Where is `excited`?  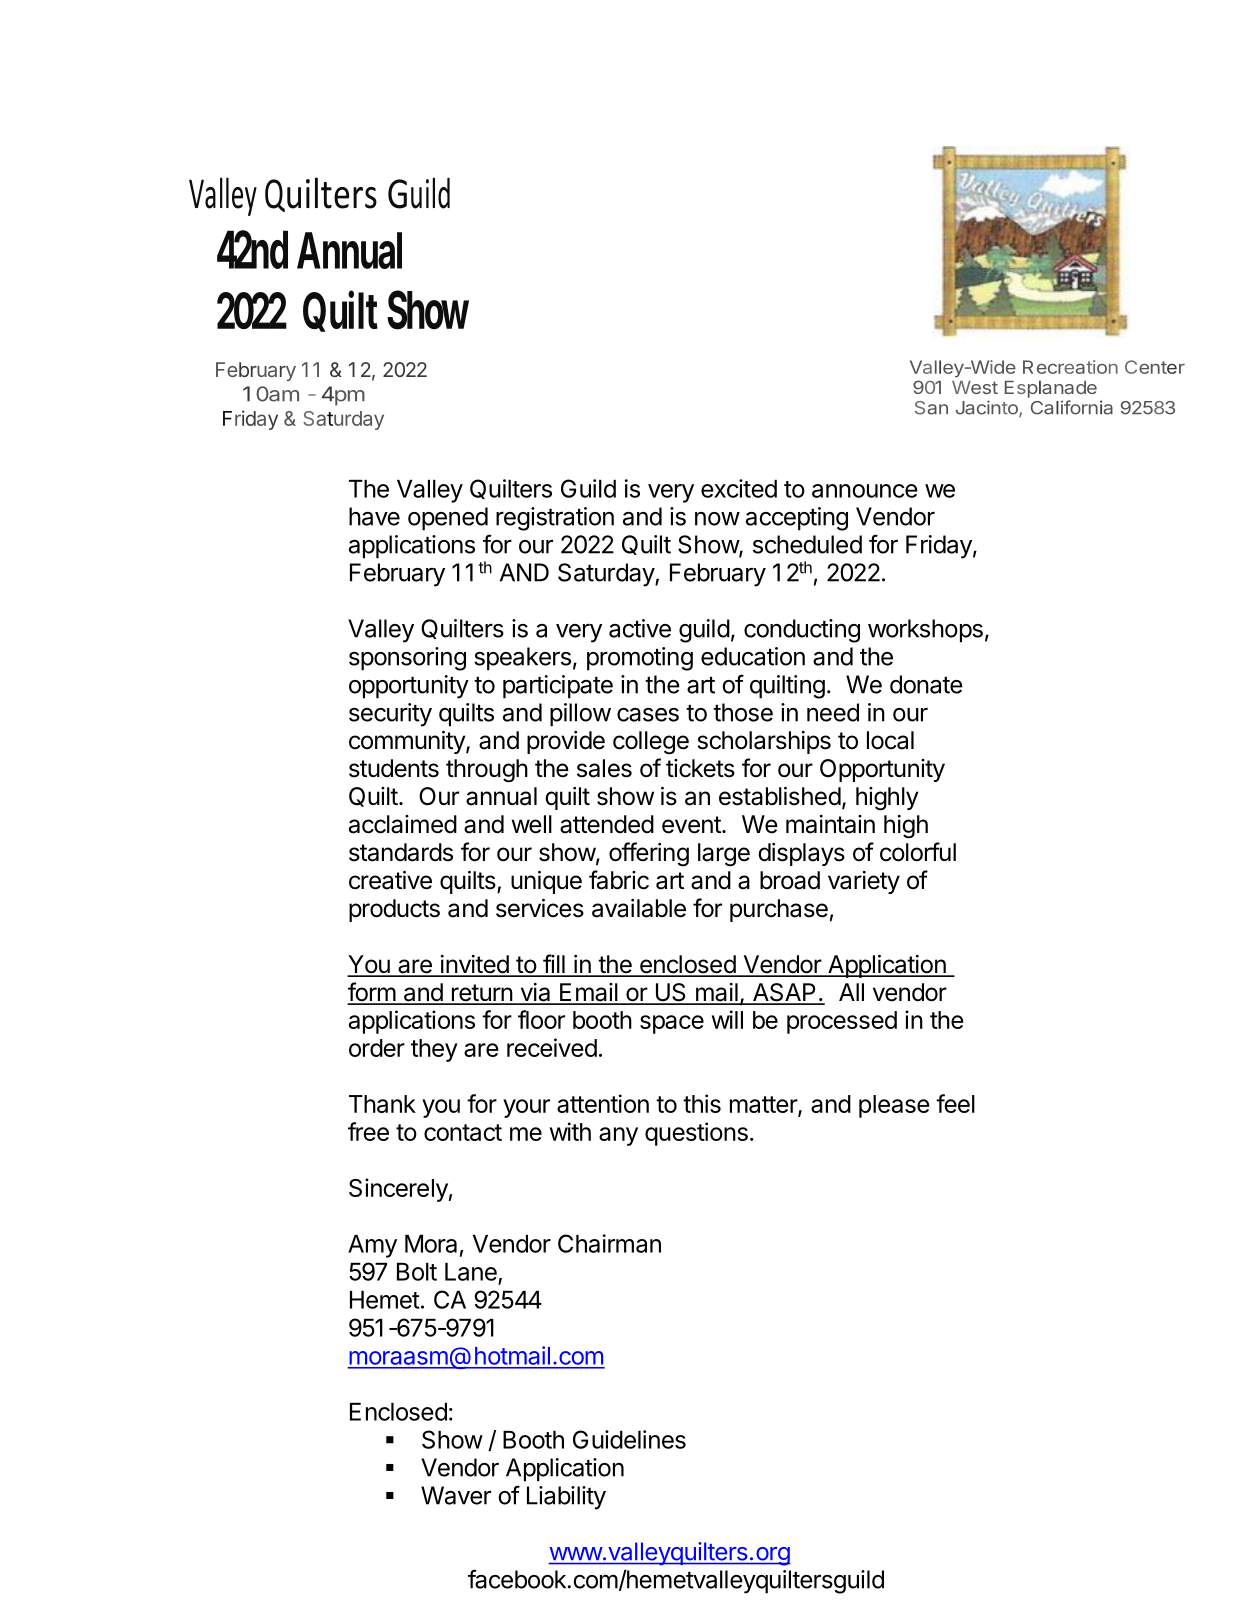
excited is located at coordinates (739, 488).
